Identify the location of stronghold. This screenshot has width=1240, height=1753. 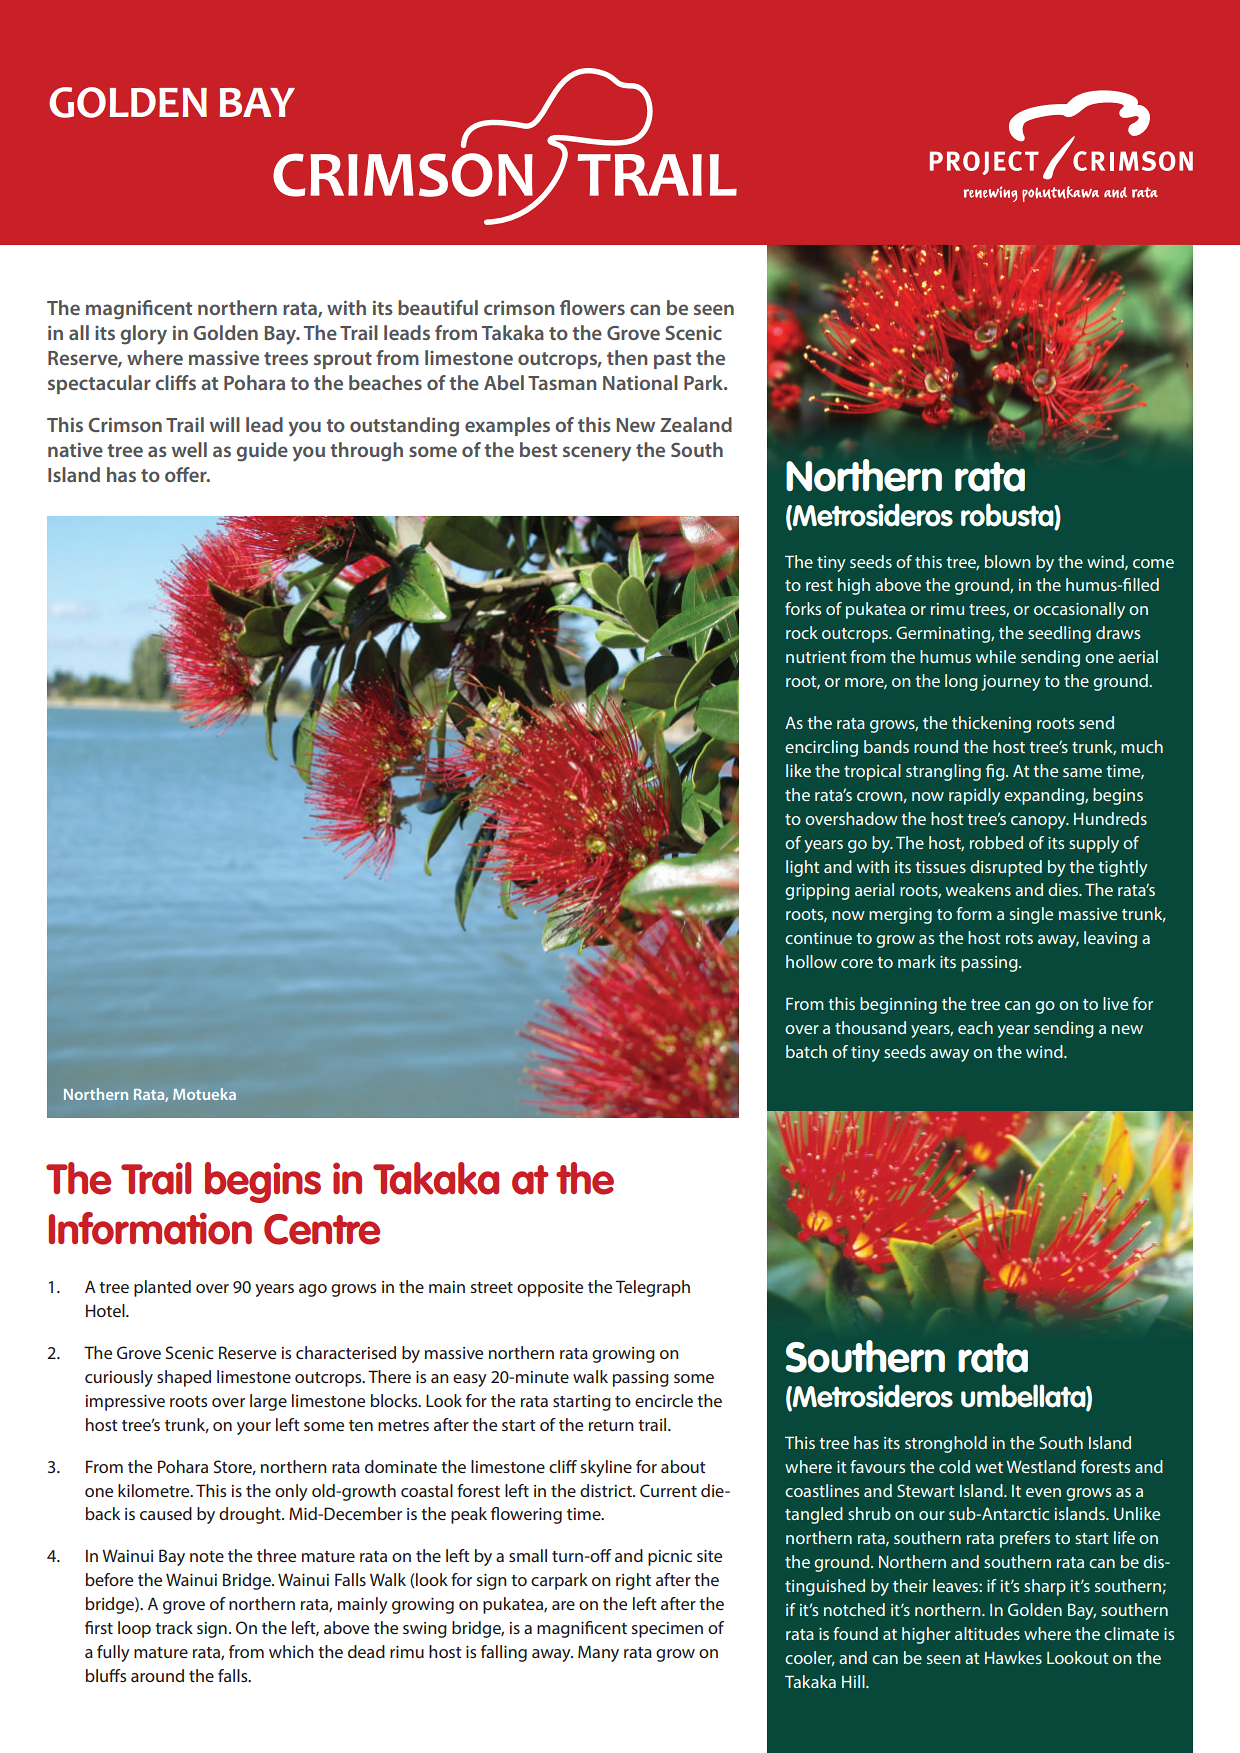
(946, 1444).
